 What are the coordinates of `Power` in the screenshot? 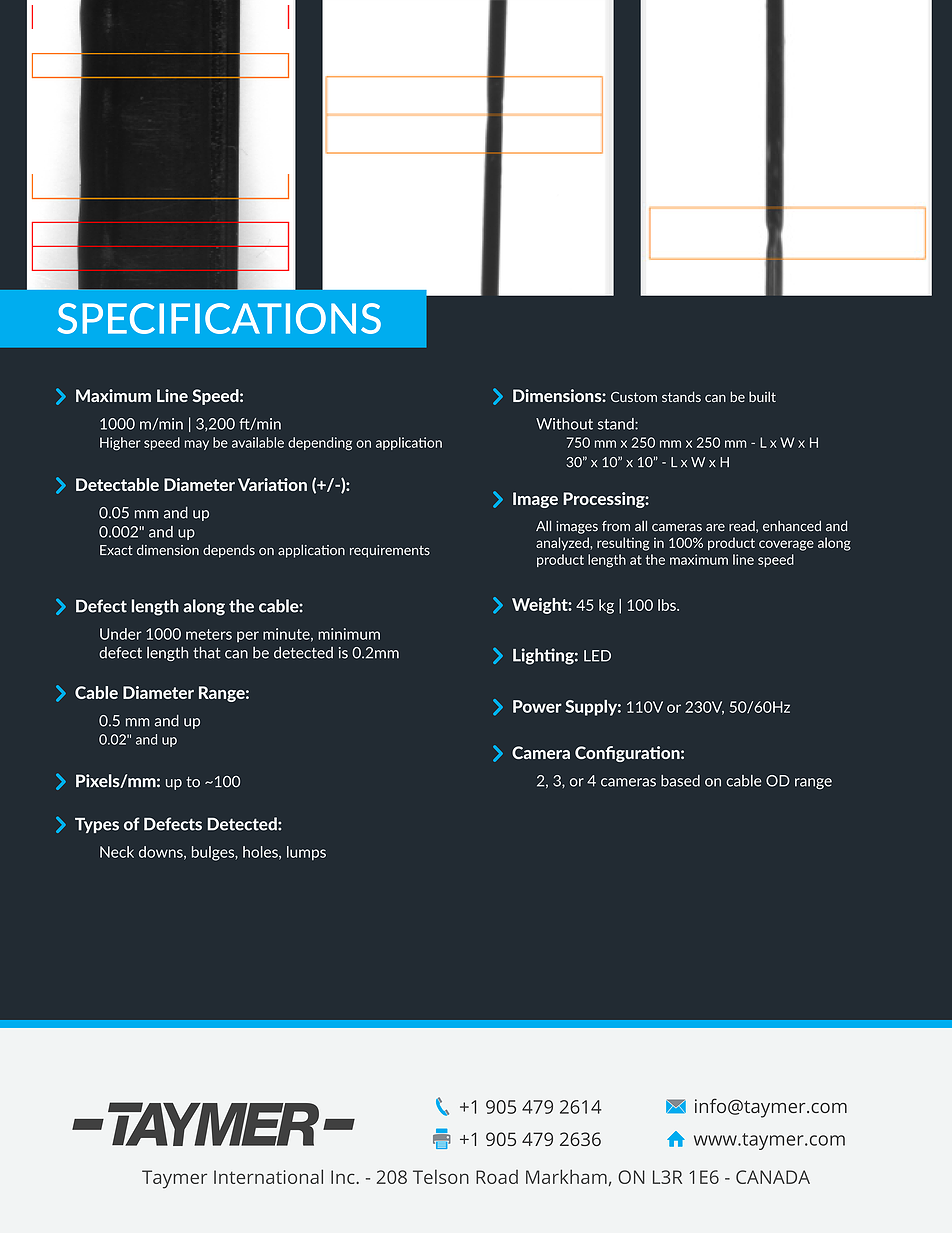 It's located at (537, 706).
